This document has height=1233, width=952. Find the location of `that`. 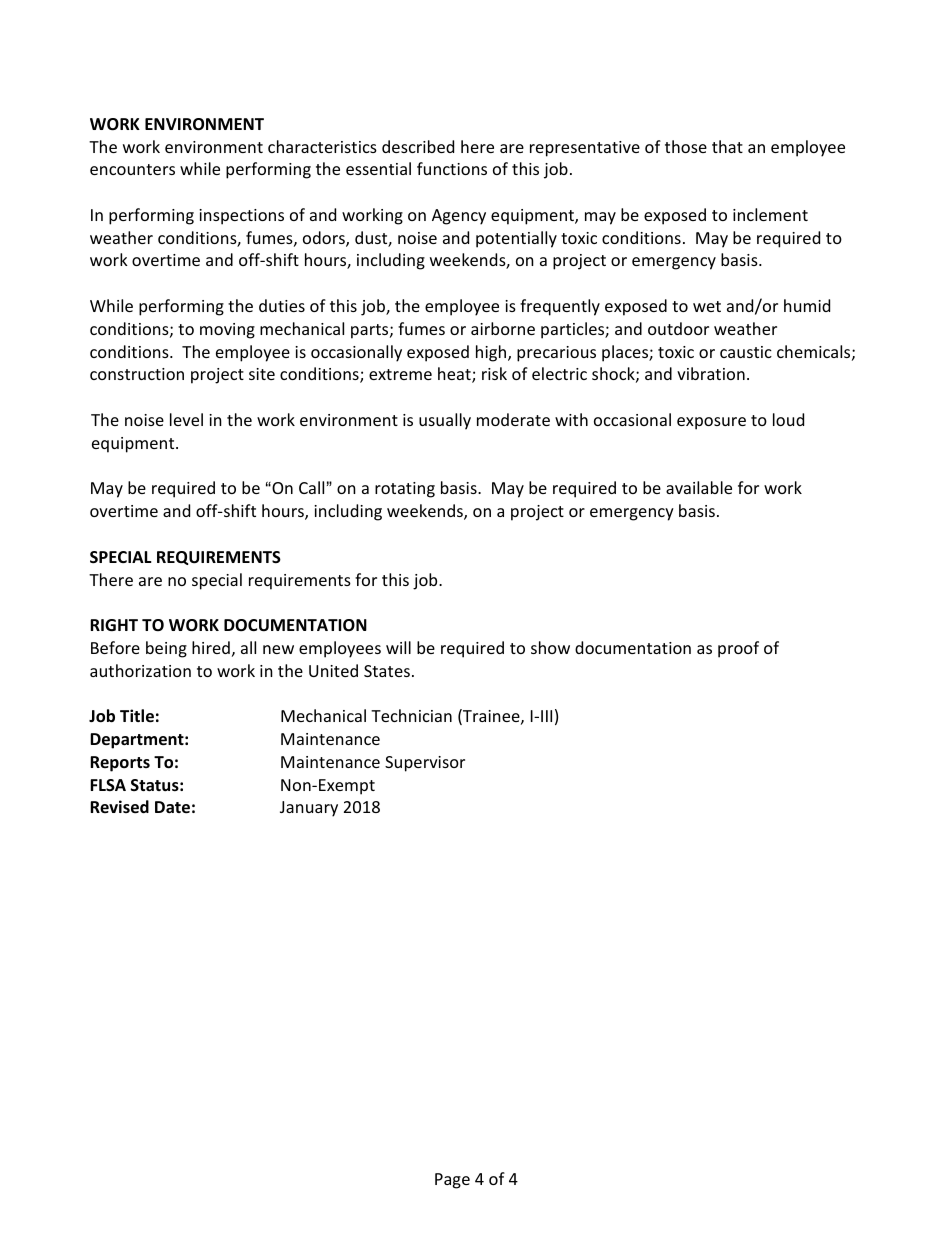

that is located at coordinates (727, 146).
